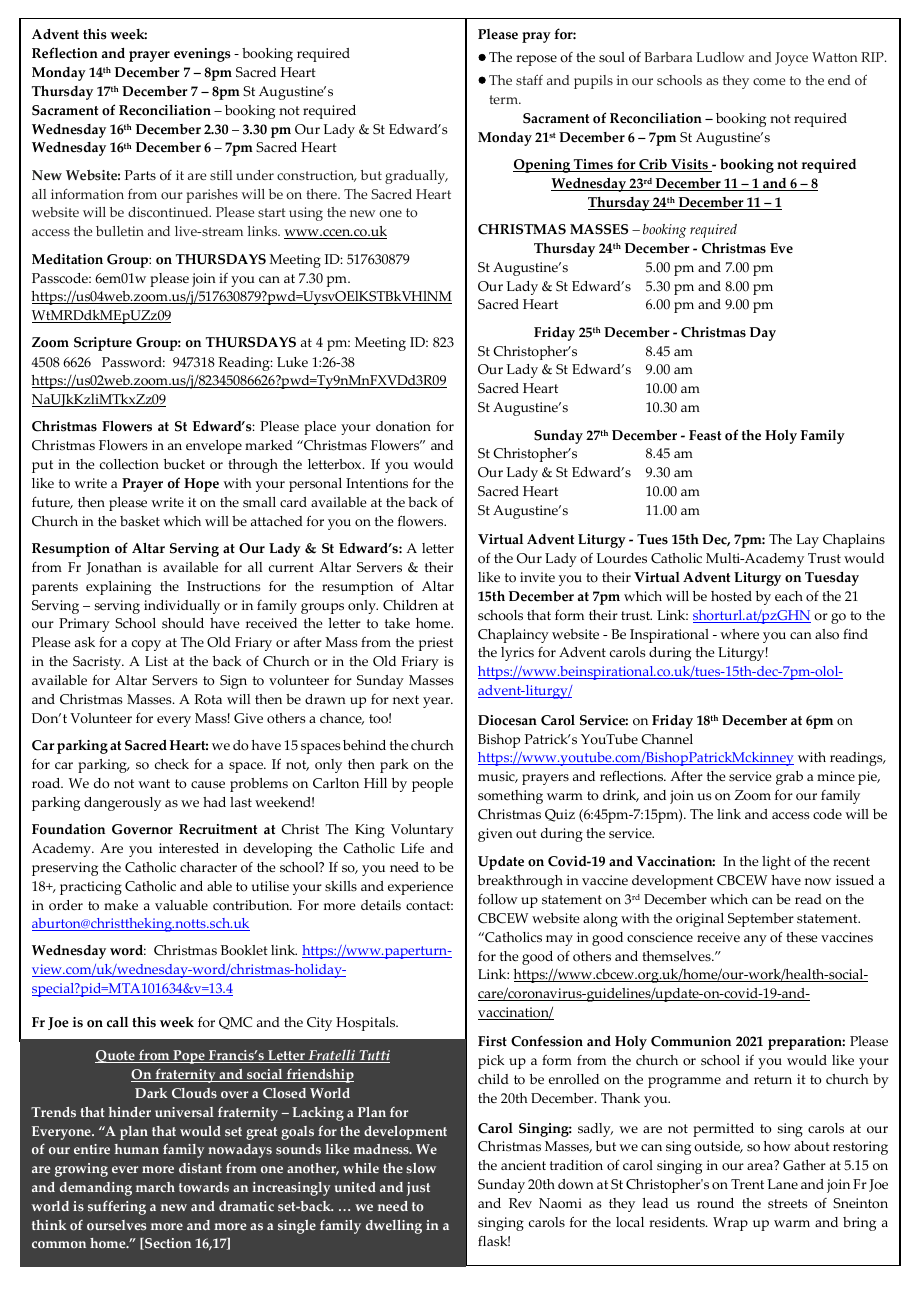  I want to click on evenings, so click(202, 55).
